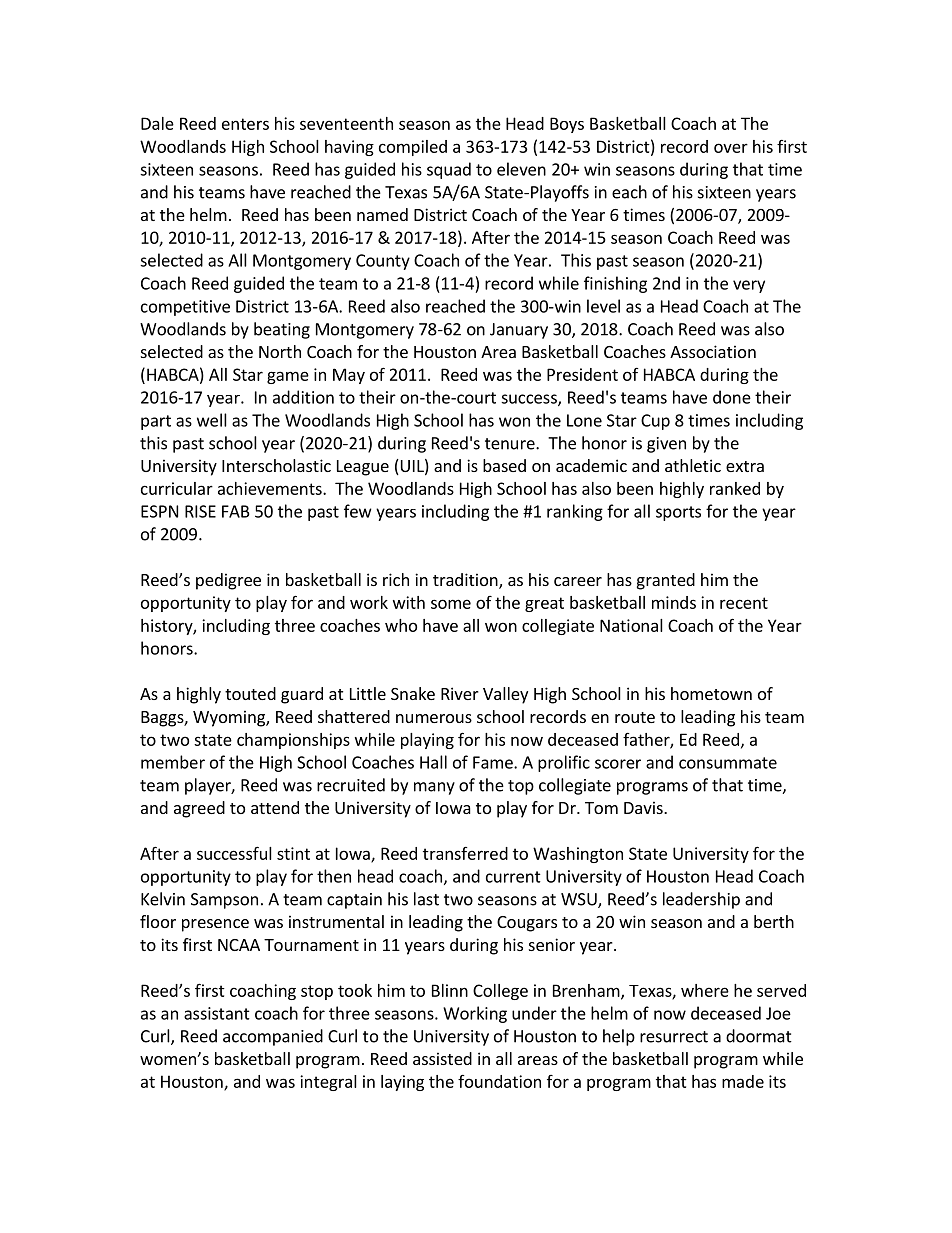 The image size is (952, 1233). I want to click on squad, so click(449, 170).
